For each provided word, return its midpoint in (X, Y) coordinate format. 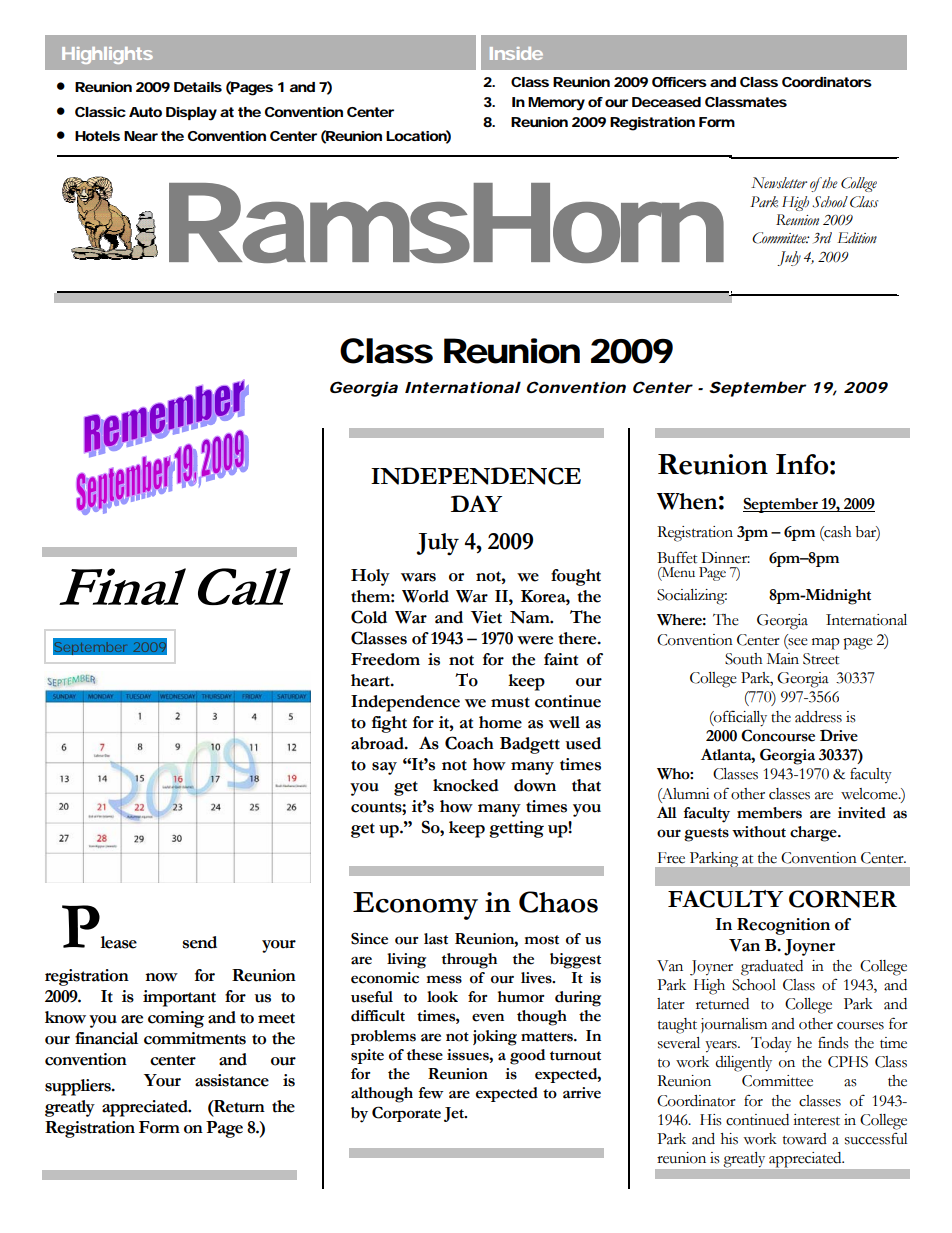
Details (198, 87)
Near (141, 136)
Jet (455, 1114)
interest (816, 1120)
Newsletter (779, 183)
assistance (232, 1080)
